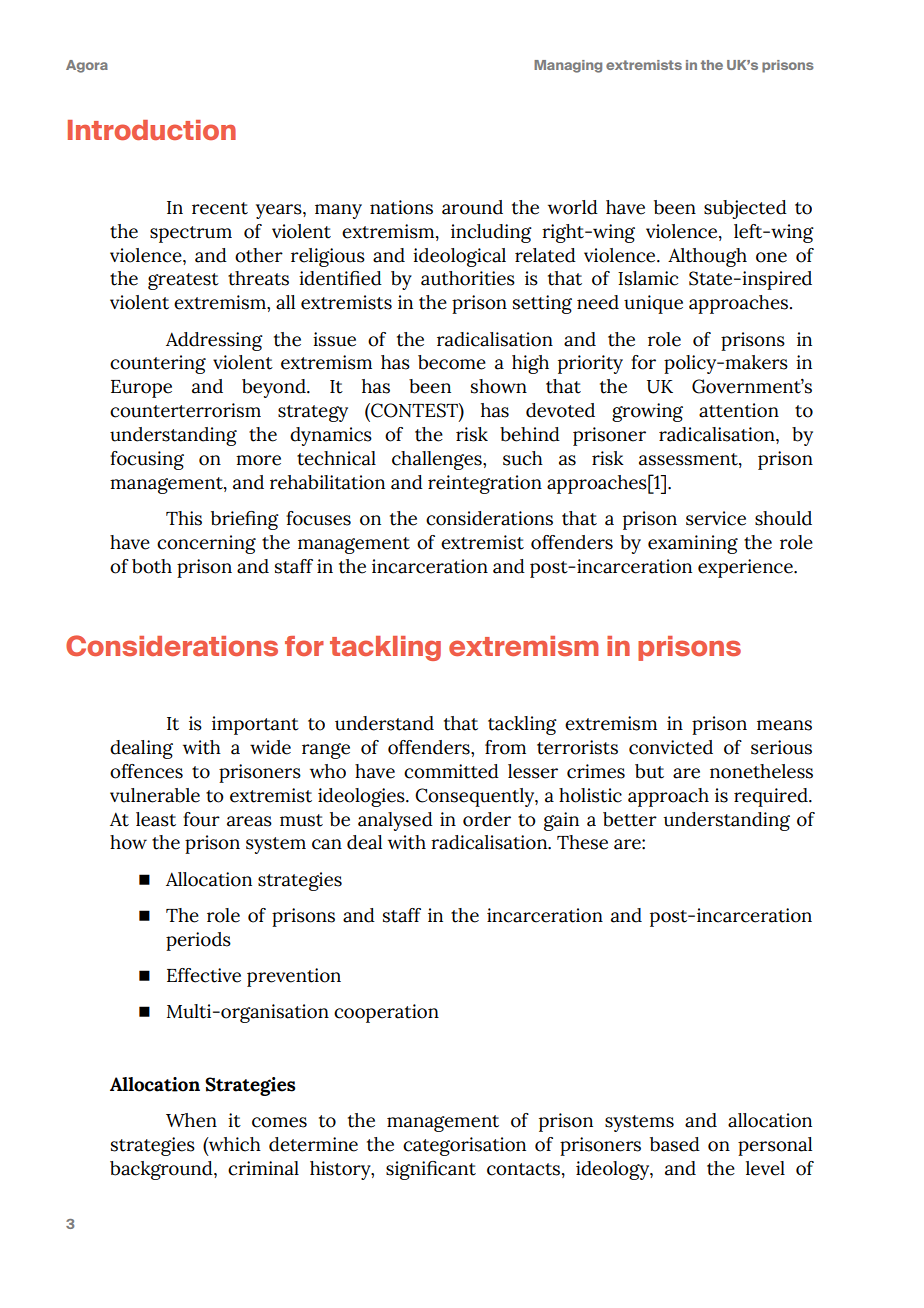  Describe the element at coordinates (318, 518) in the document. I see `focuses` at that location.
